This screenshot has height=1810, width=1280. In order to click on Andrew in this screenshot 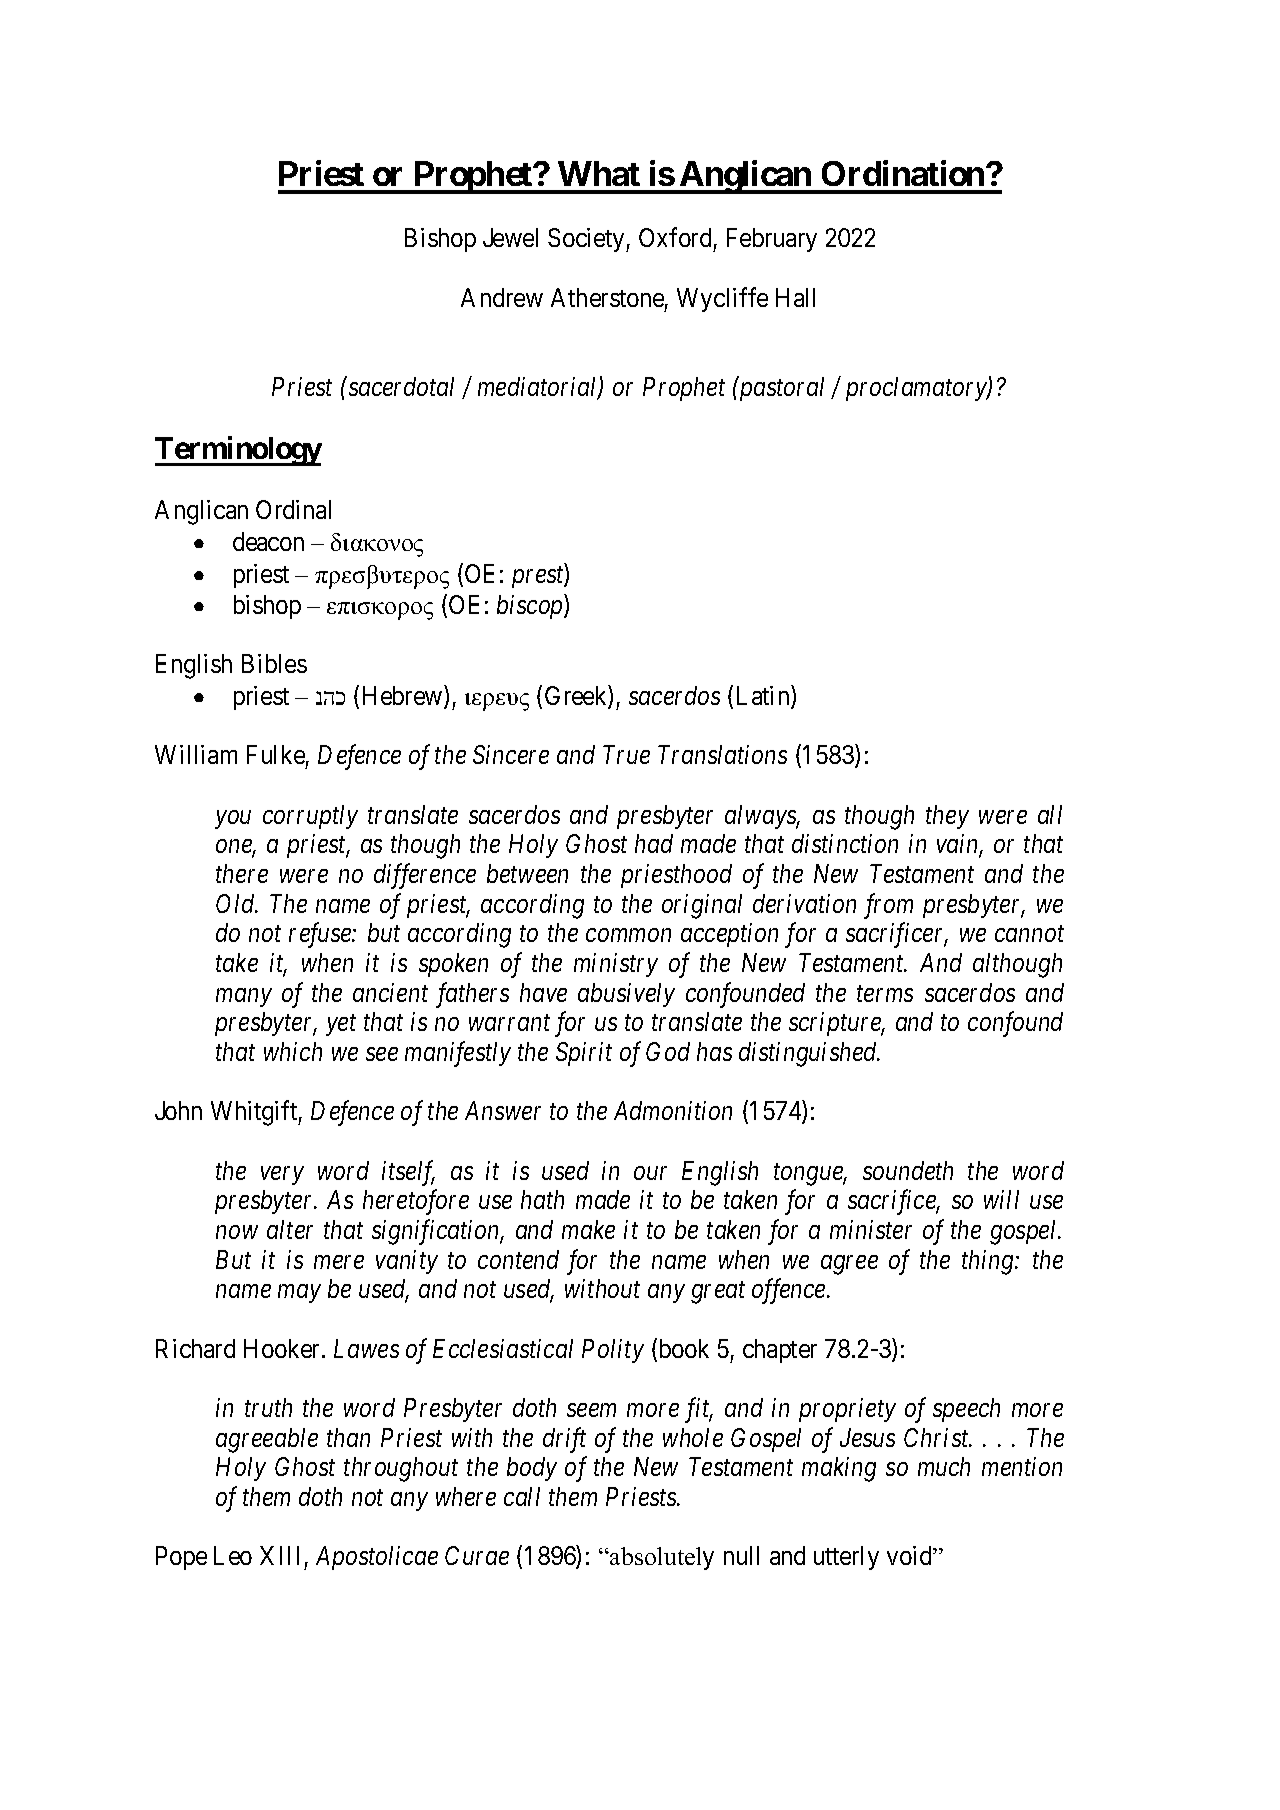, I will do `click(502, 297)`.
